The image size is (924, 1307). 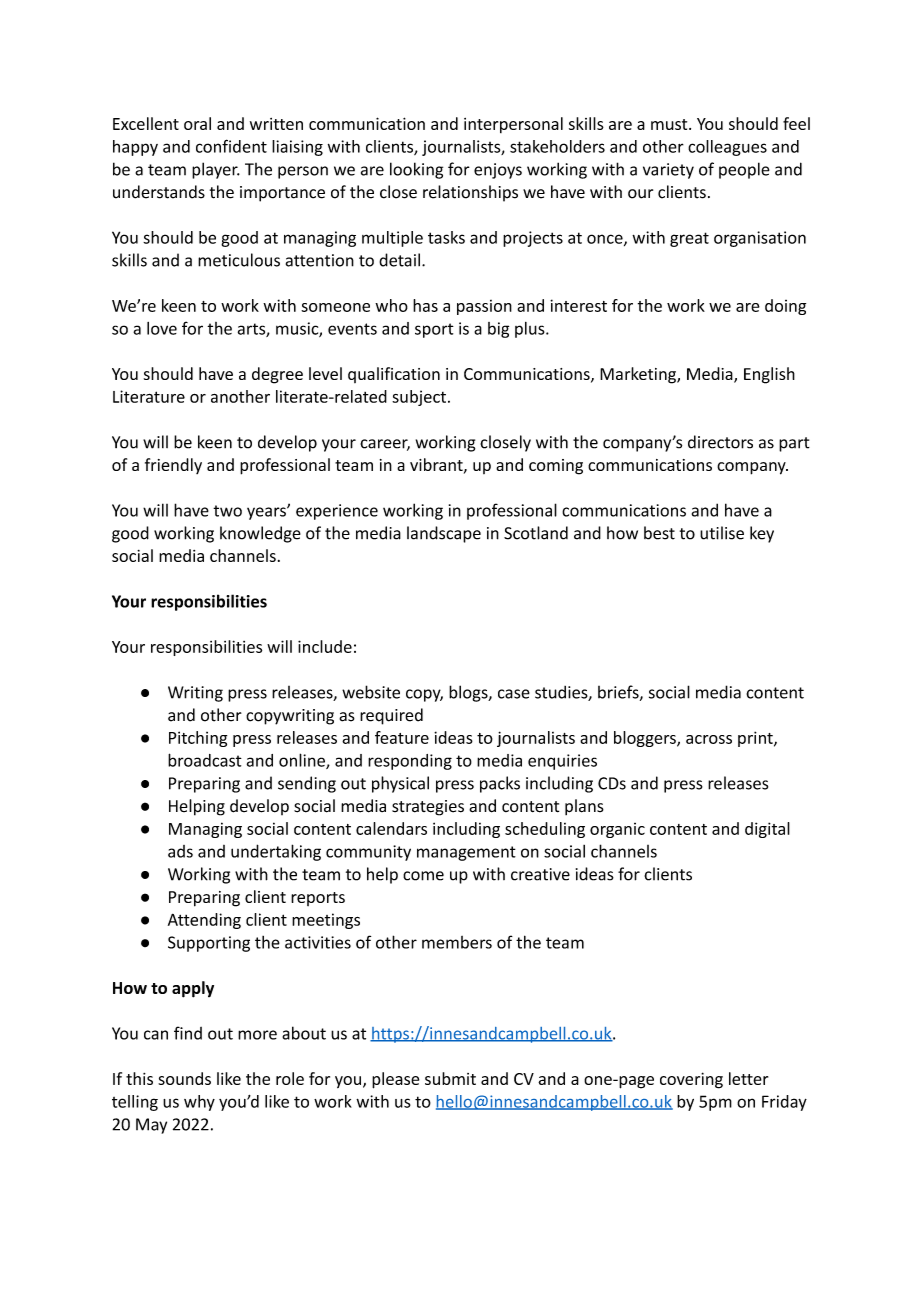 I want to click on friendly, so click(x=173, y=466).
